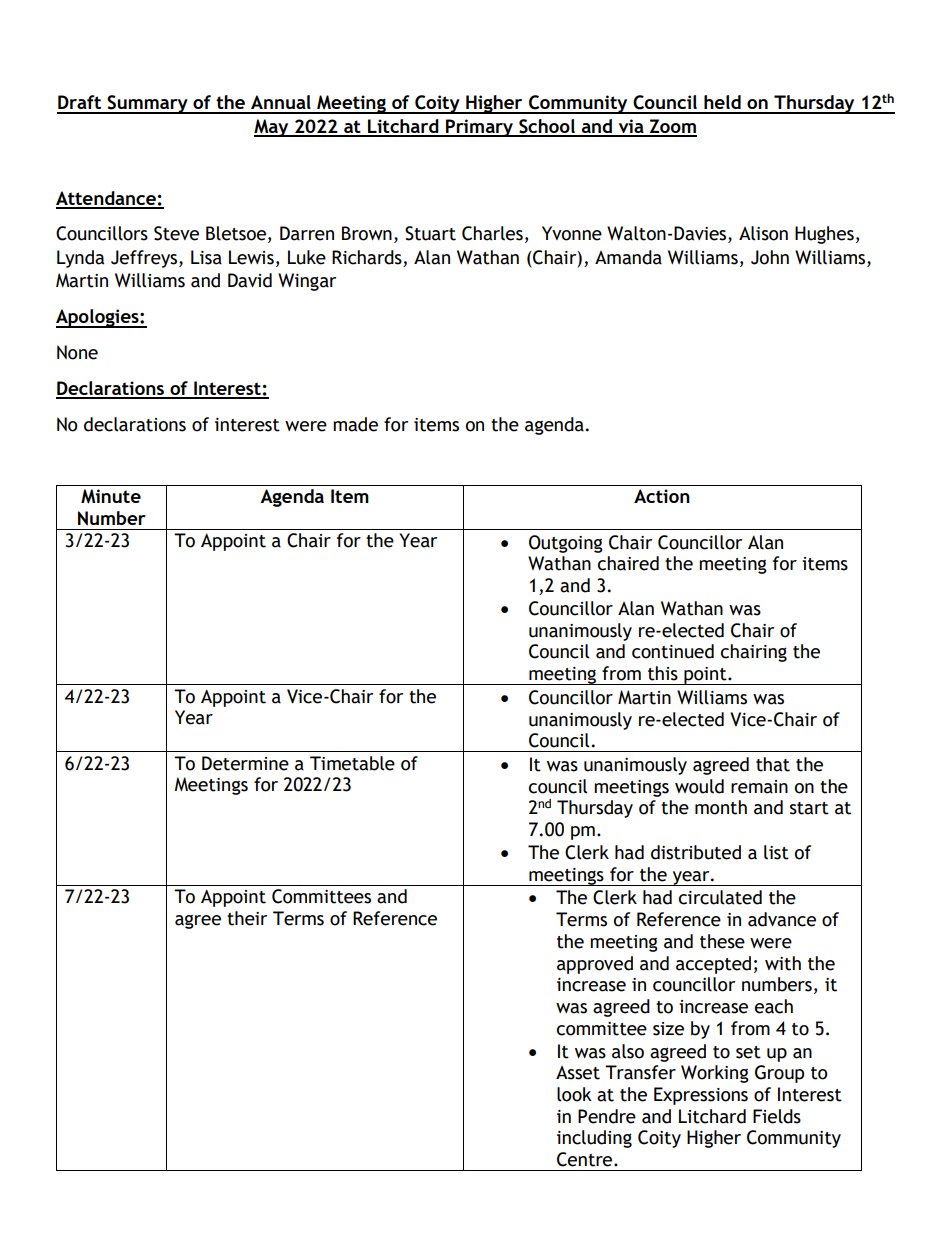  Describe the element at coordinates (770, 257) in the image. I see `John` at that location.
